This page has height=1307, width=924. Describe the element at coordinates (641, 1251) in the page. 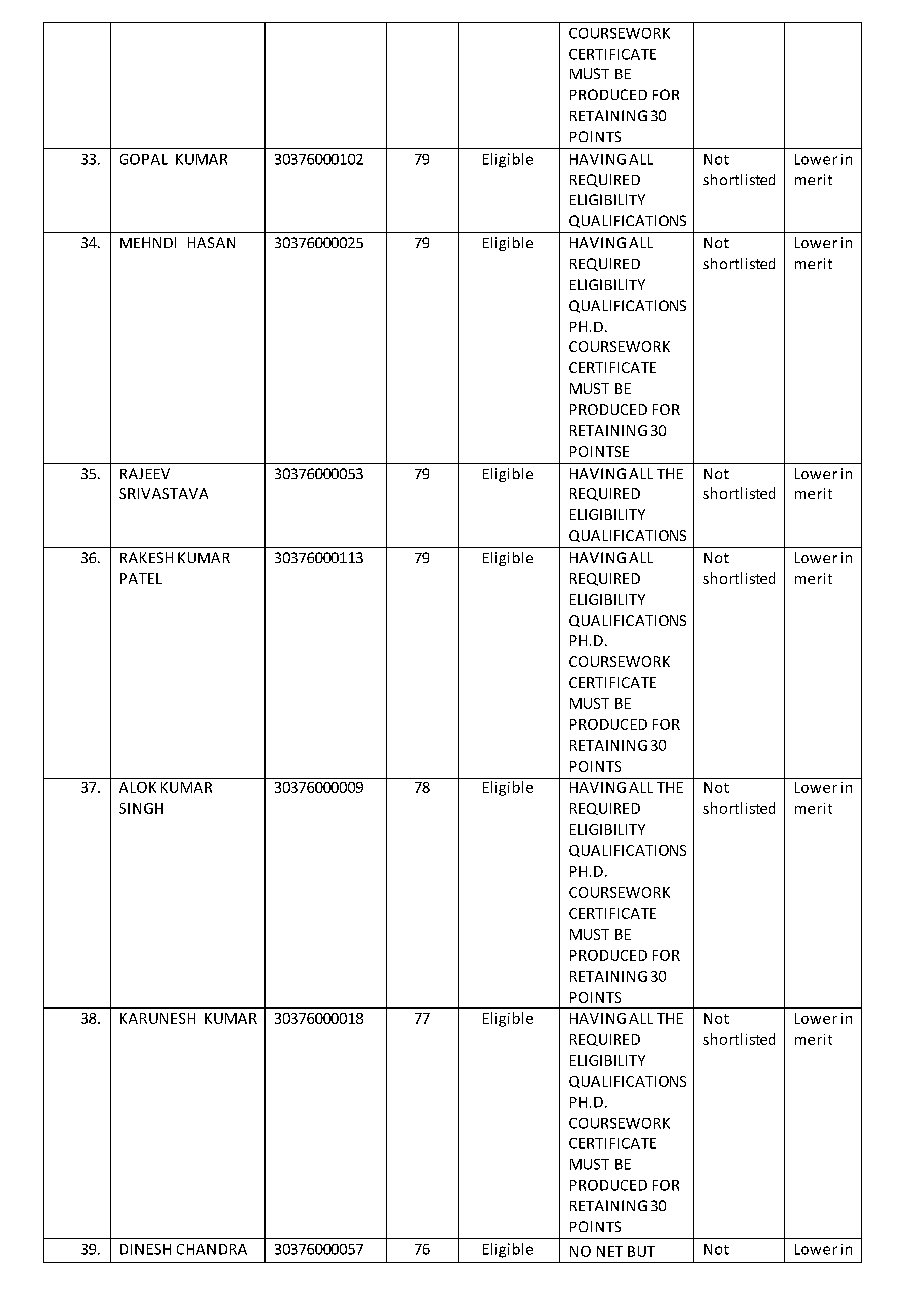

I see `BUT` at that location.
